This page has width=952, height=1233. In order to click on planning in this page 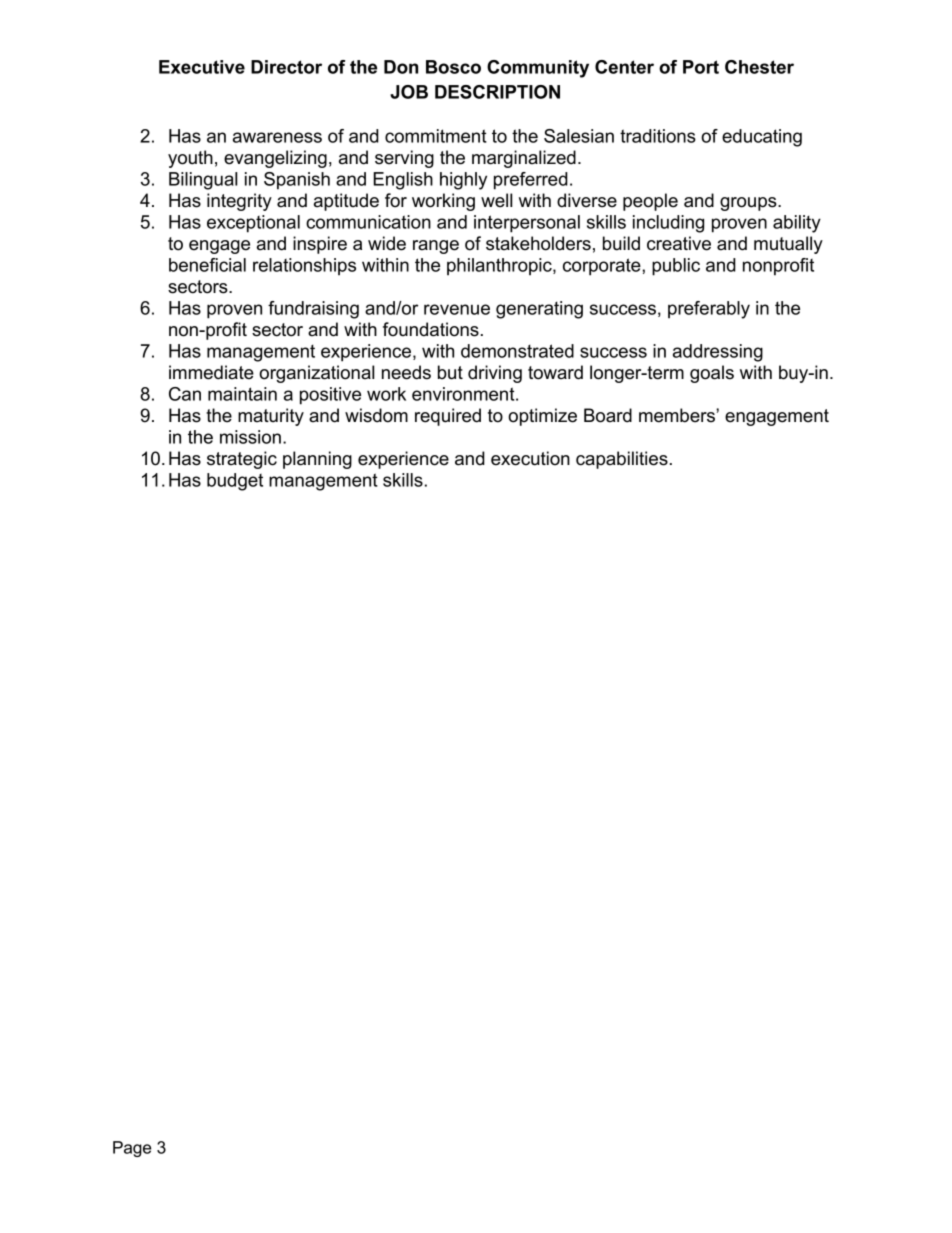, I will do `click(317, 460)`.
